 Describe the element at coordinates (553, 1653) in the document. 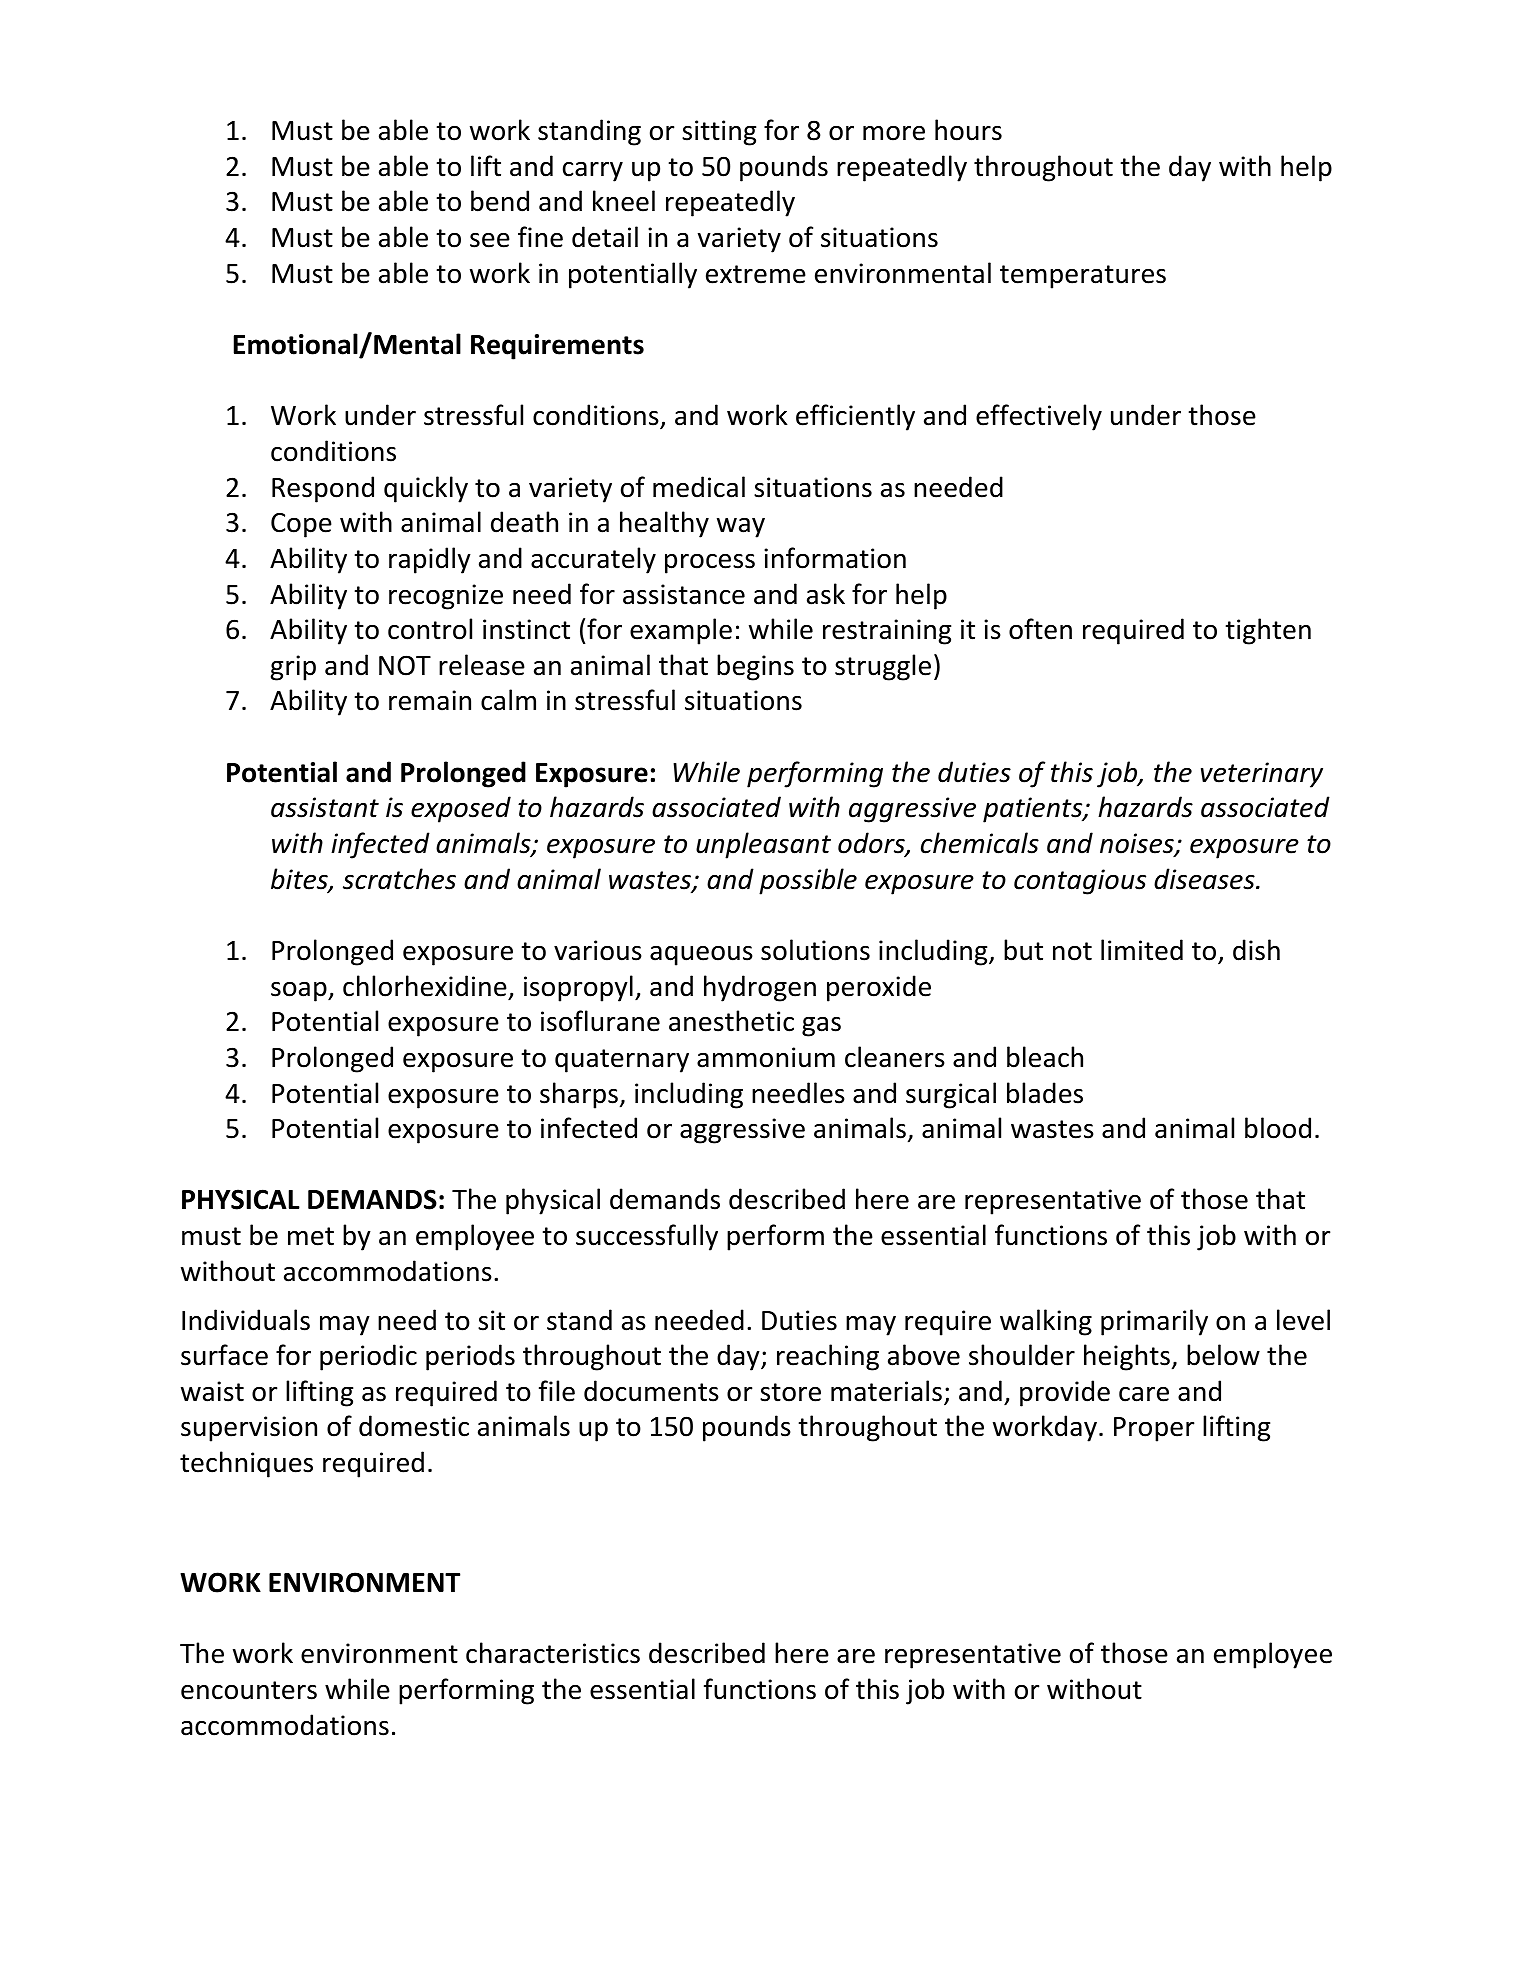

I see `characteristics` at that location.
